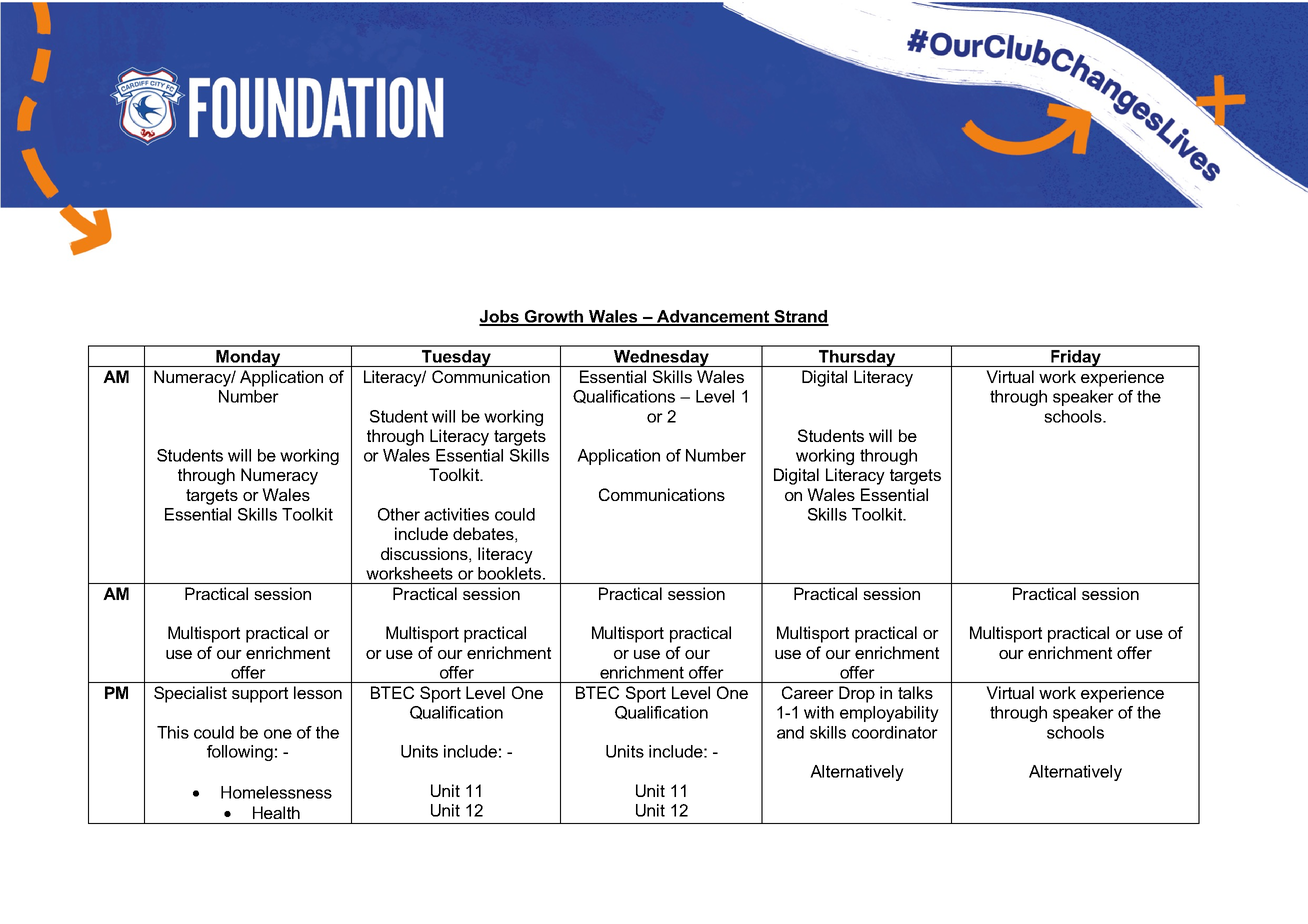 The image size is (1308, 924). I want to click on Health, so click(276, 812).
